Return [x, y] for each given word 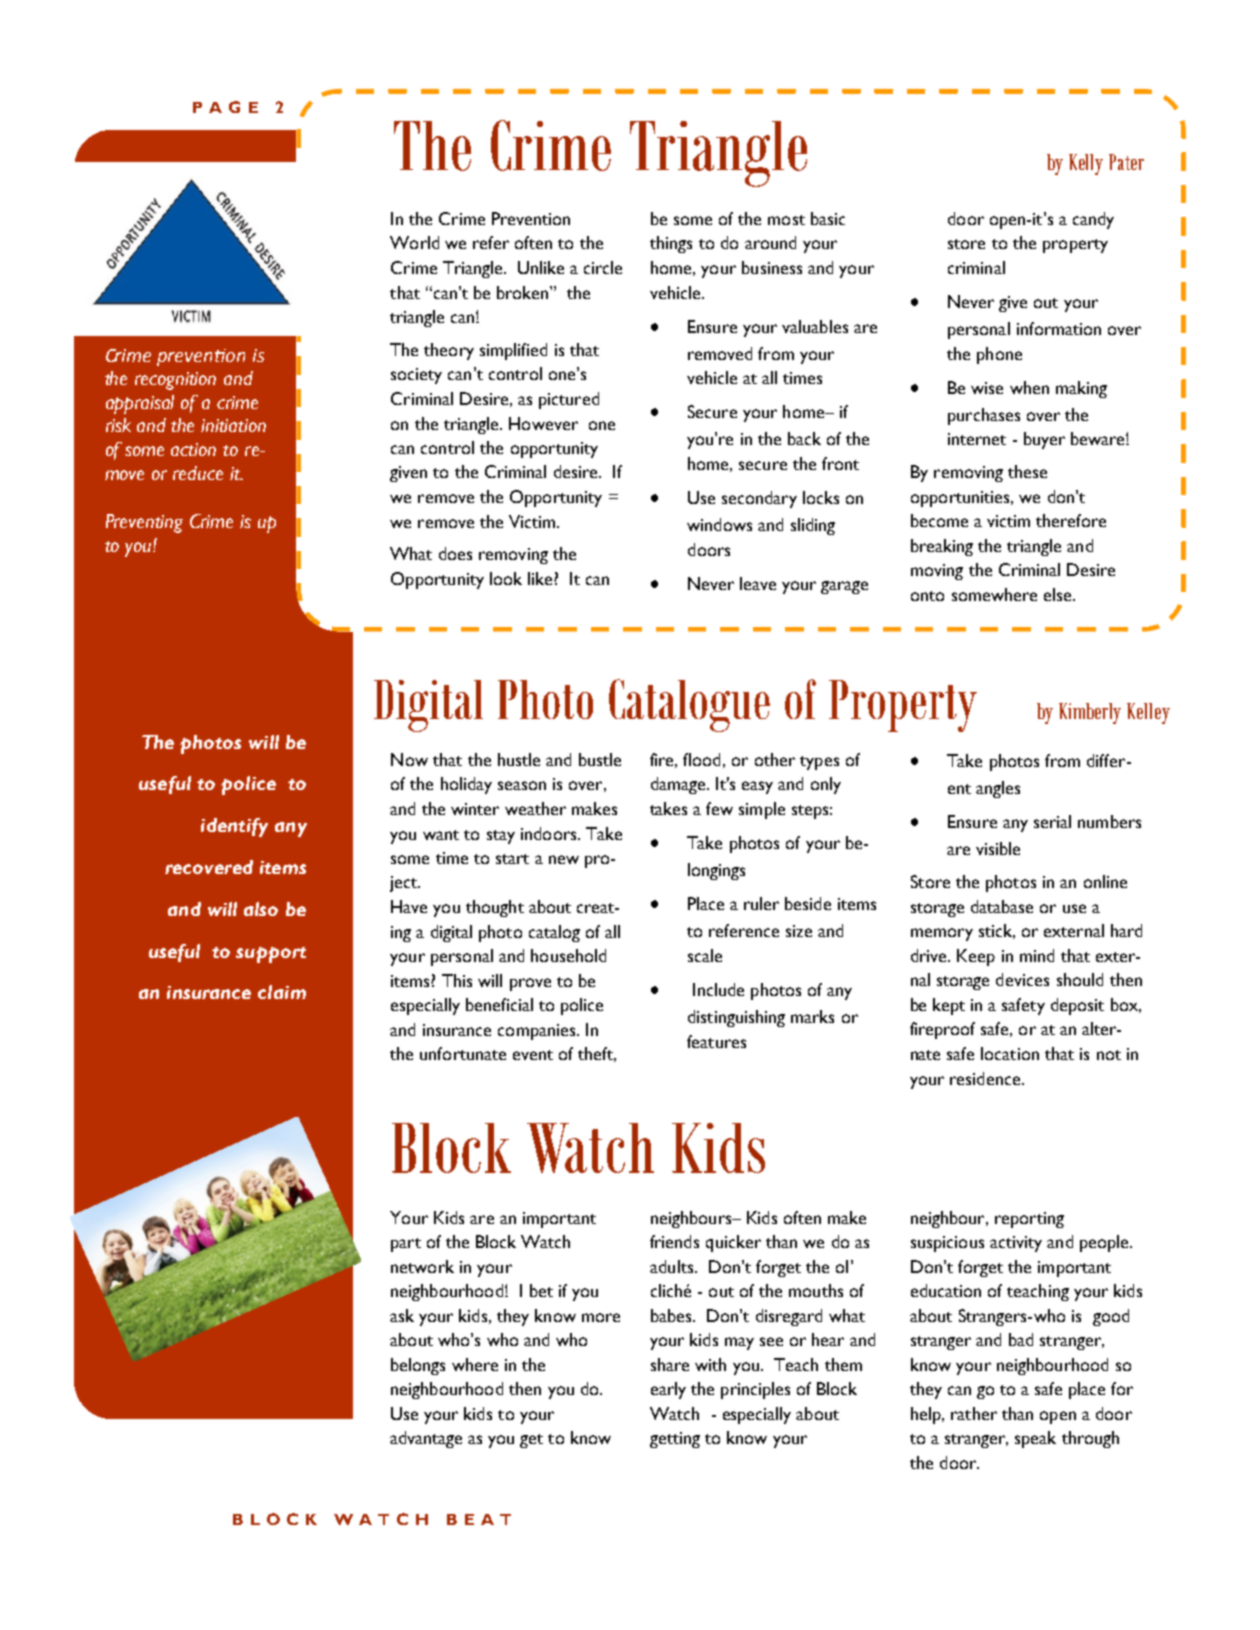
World [414, 242]
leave [758, 583]
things [671, 244]
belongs [418, 1366]
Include [718, 989]
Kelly [1086, 164]
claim [282, 992]
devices [1022, 979]
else [1059, 594]
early [668, 1390]
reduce [198, 473]
